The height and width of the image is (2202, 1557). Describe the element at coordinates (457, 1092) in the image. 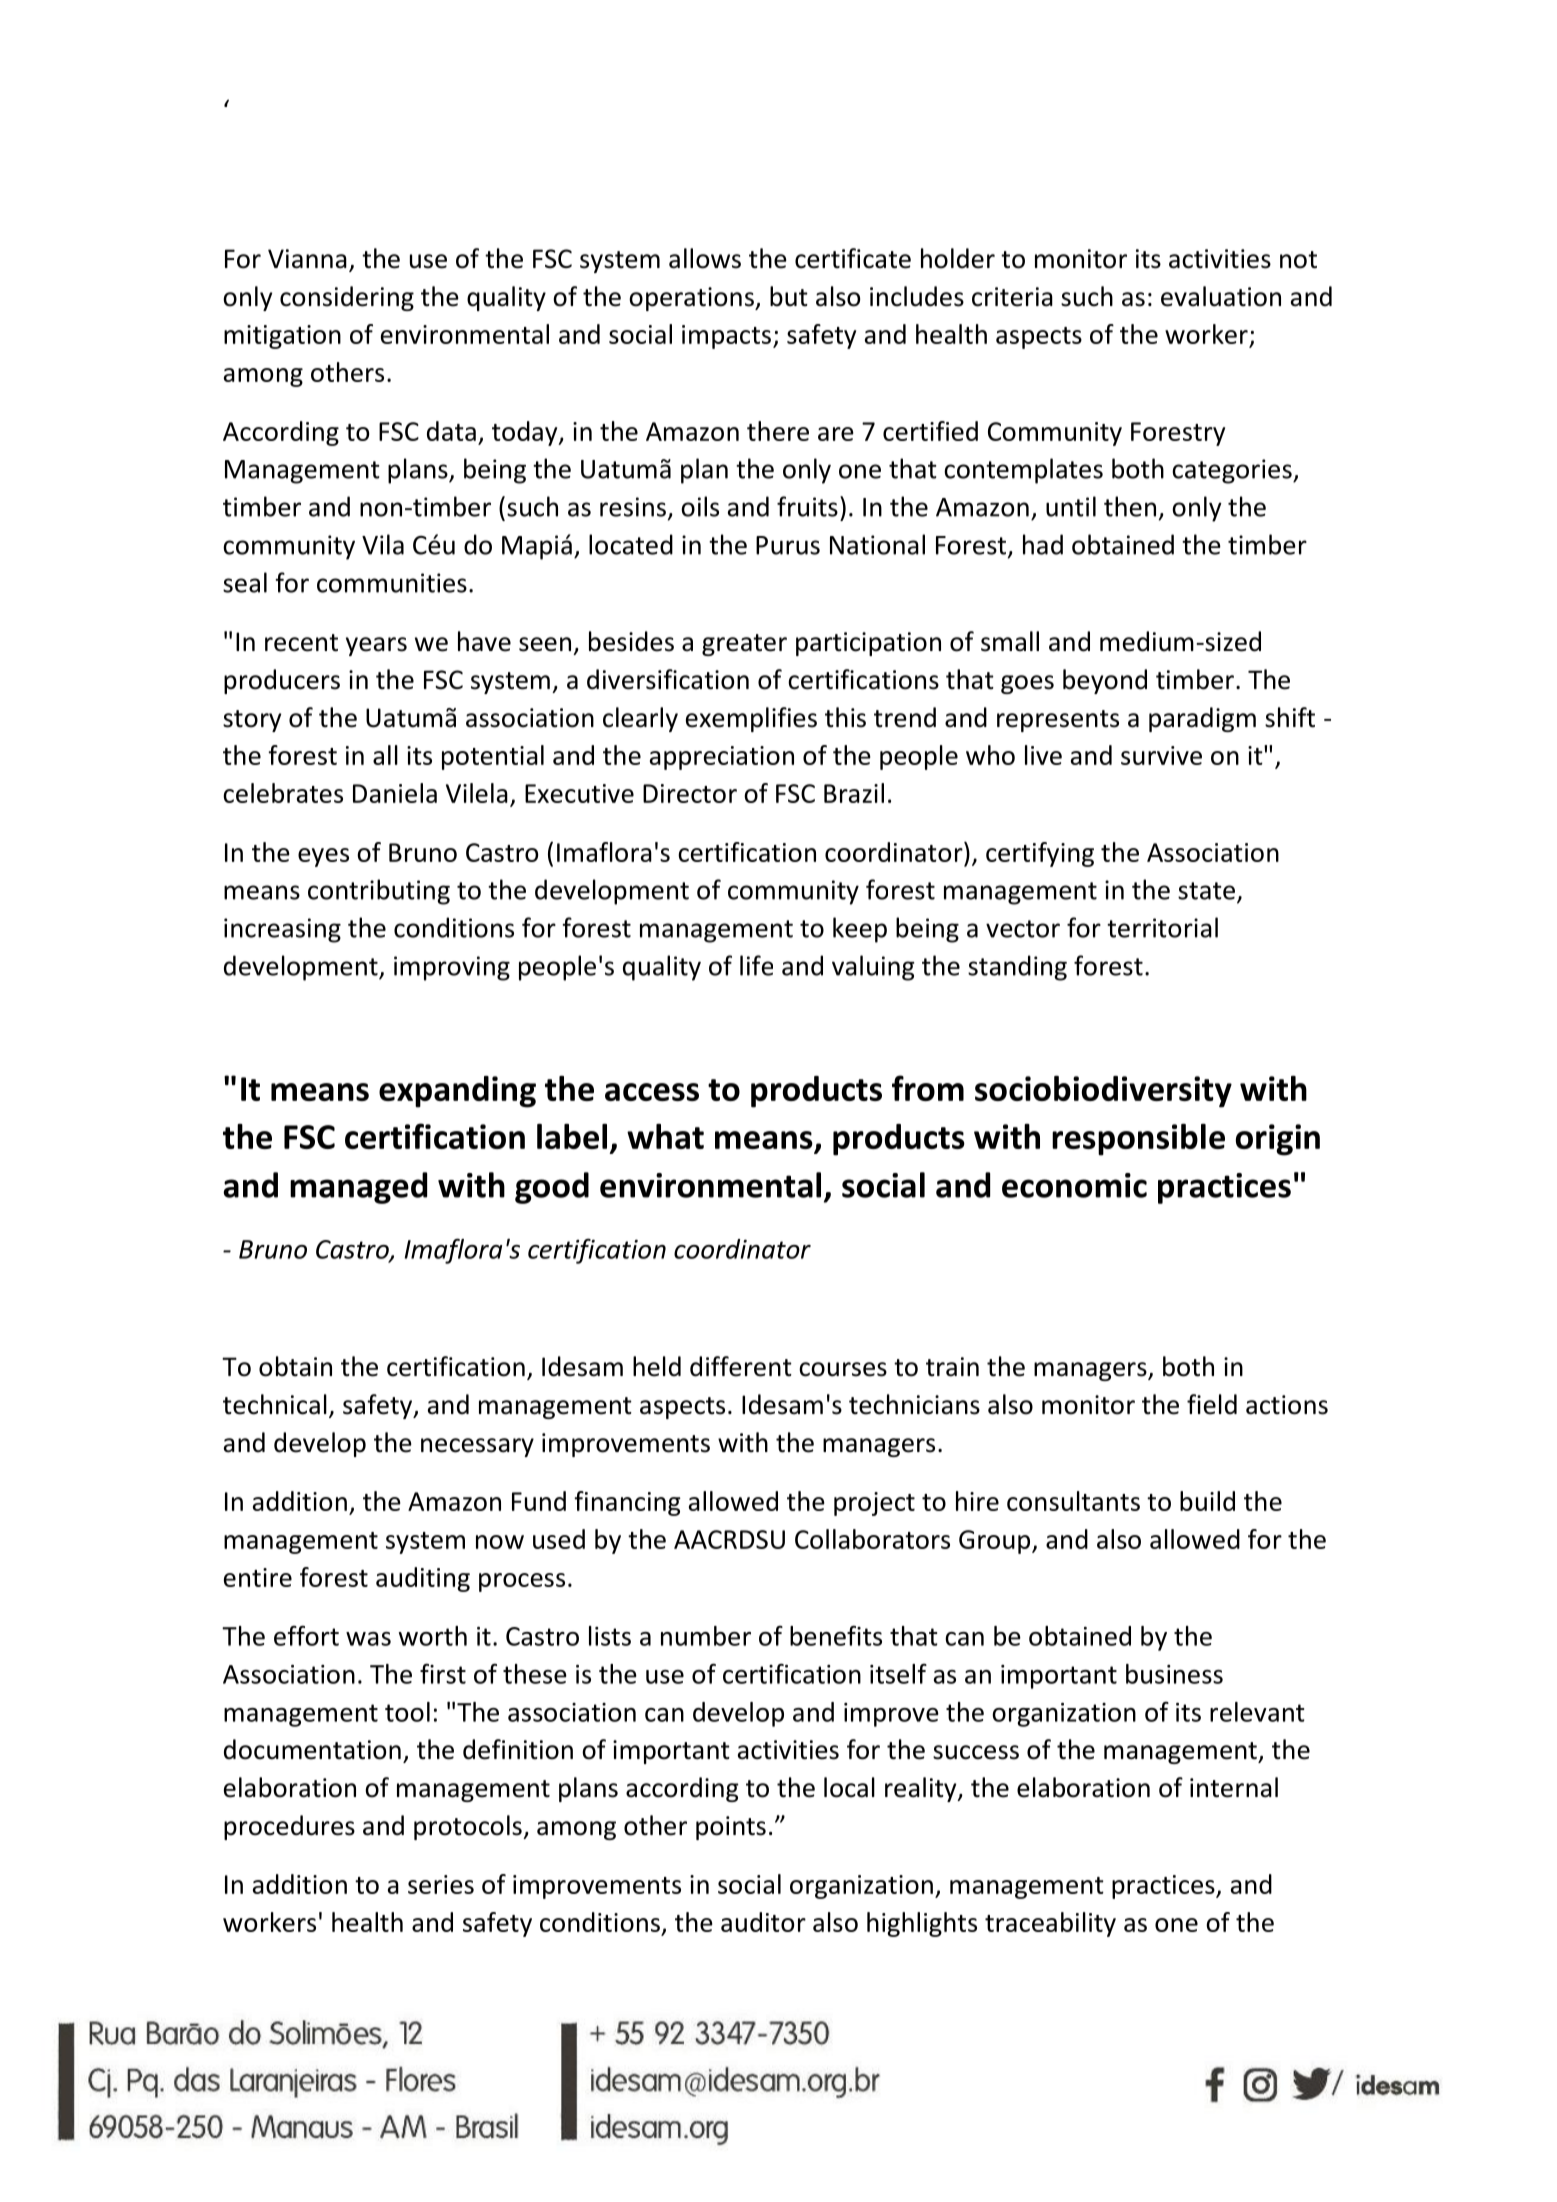

I see `expanding` at that location.
